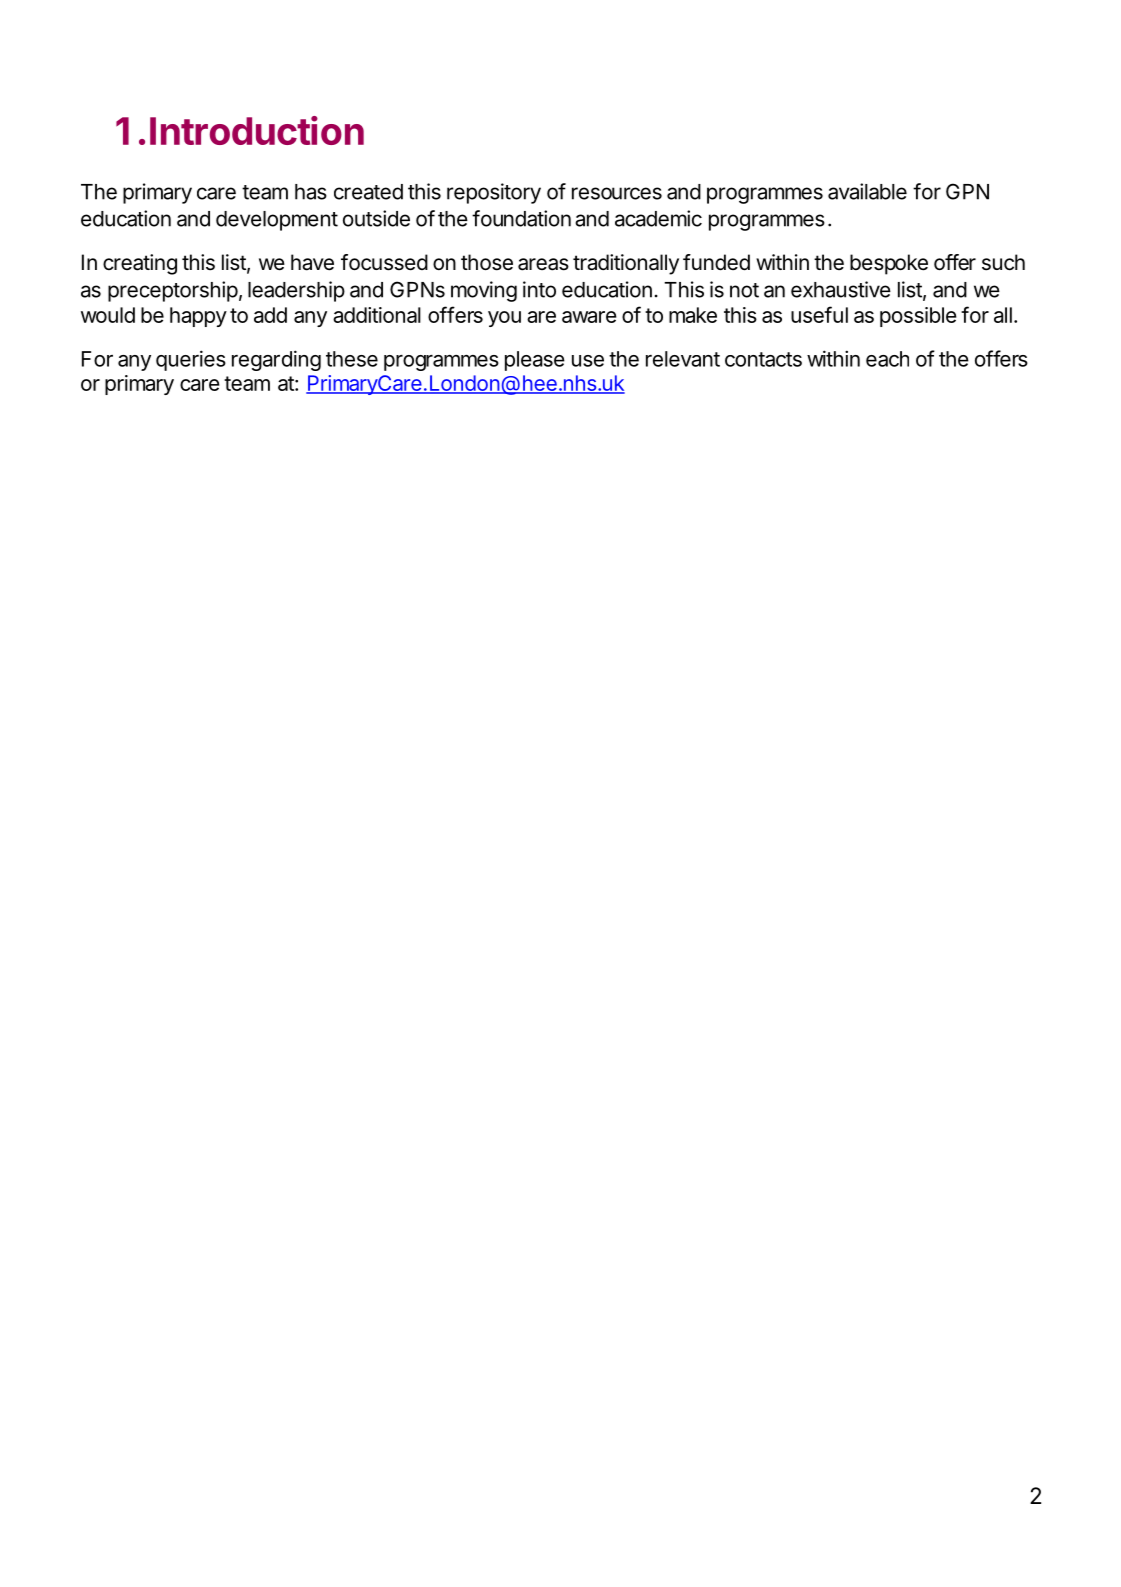  I want to click on has, so click(311, 192).
